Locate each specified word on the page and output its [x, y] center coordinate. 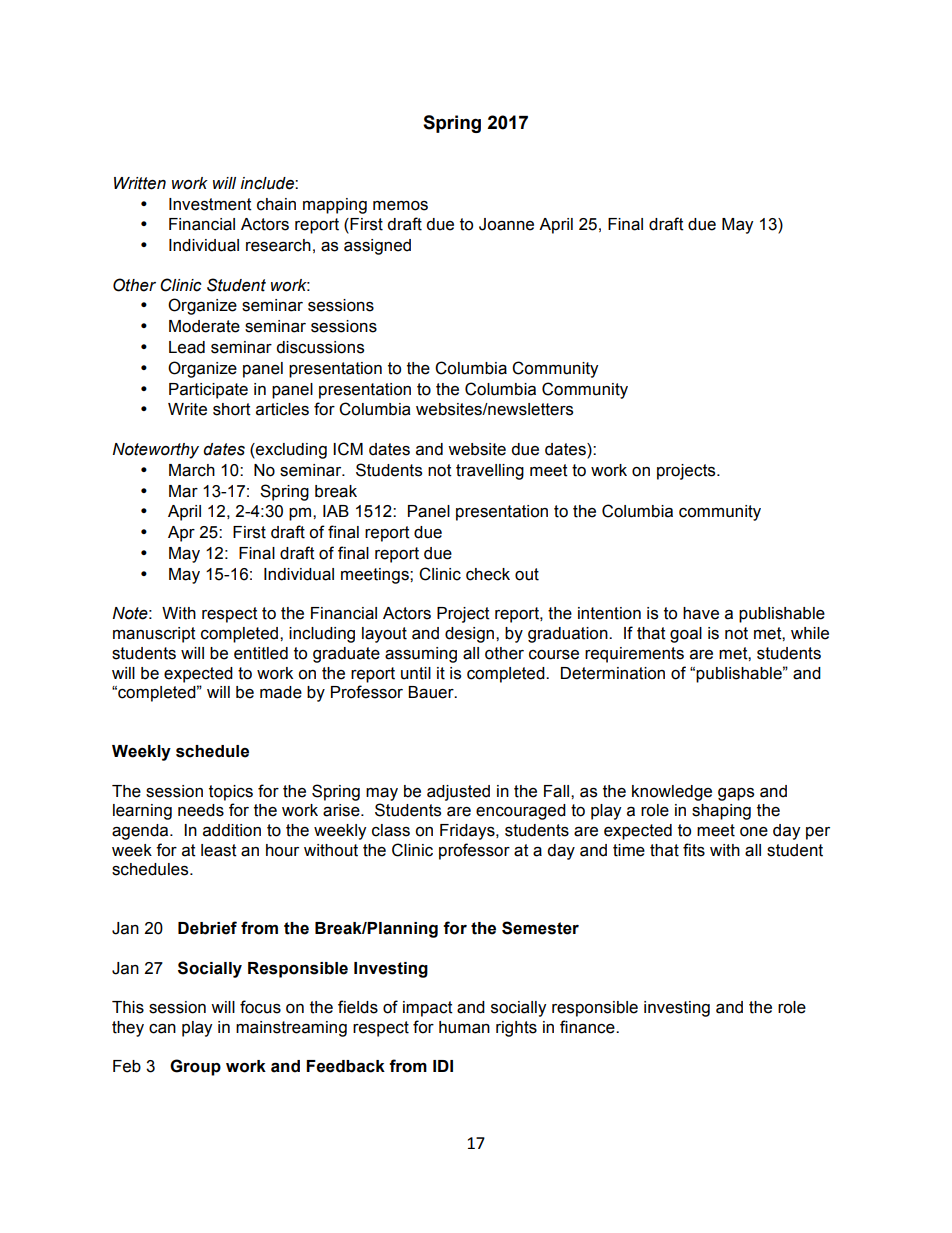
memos [400, 206]
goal [686, 635]
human [464, 1027]
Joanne [506, 224]
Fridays [468, 832]
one [754, 832]
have [701, 613]
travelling [490, 472]
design [471, 635]
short [232, 409]
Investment [210, 204]
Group [195, 1067]
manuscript [154, 635]
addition [232, 830]
